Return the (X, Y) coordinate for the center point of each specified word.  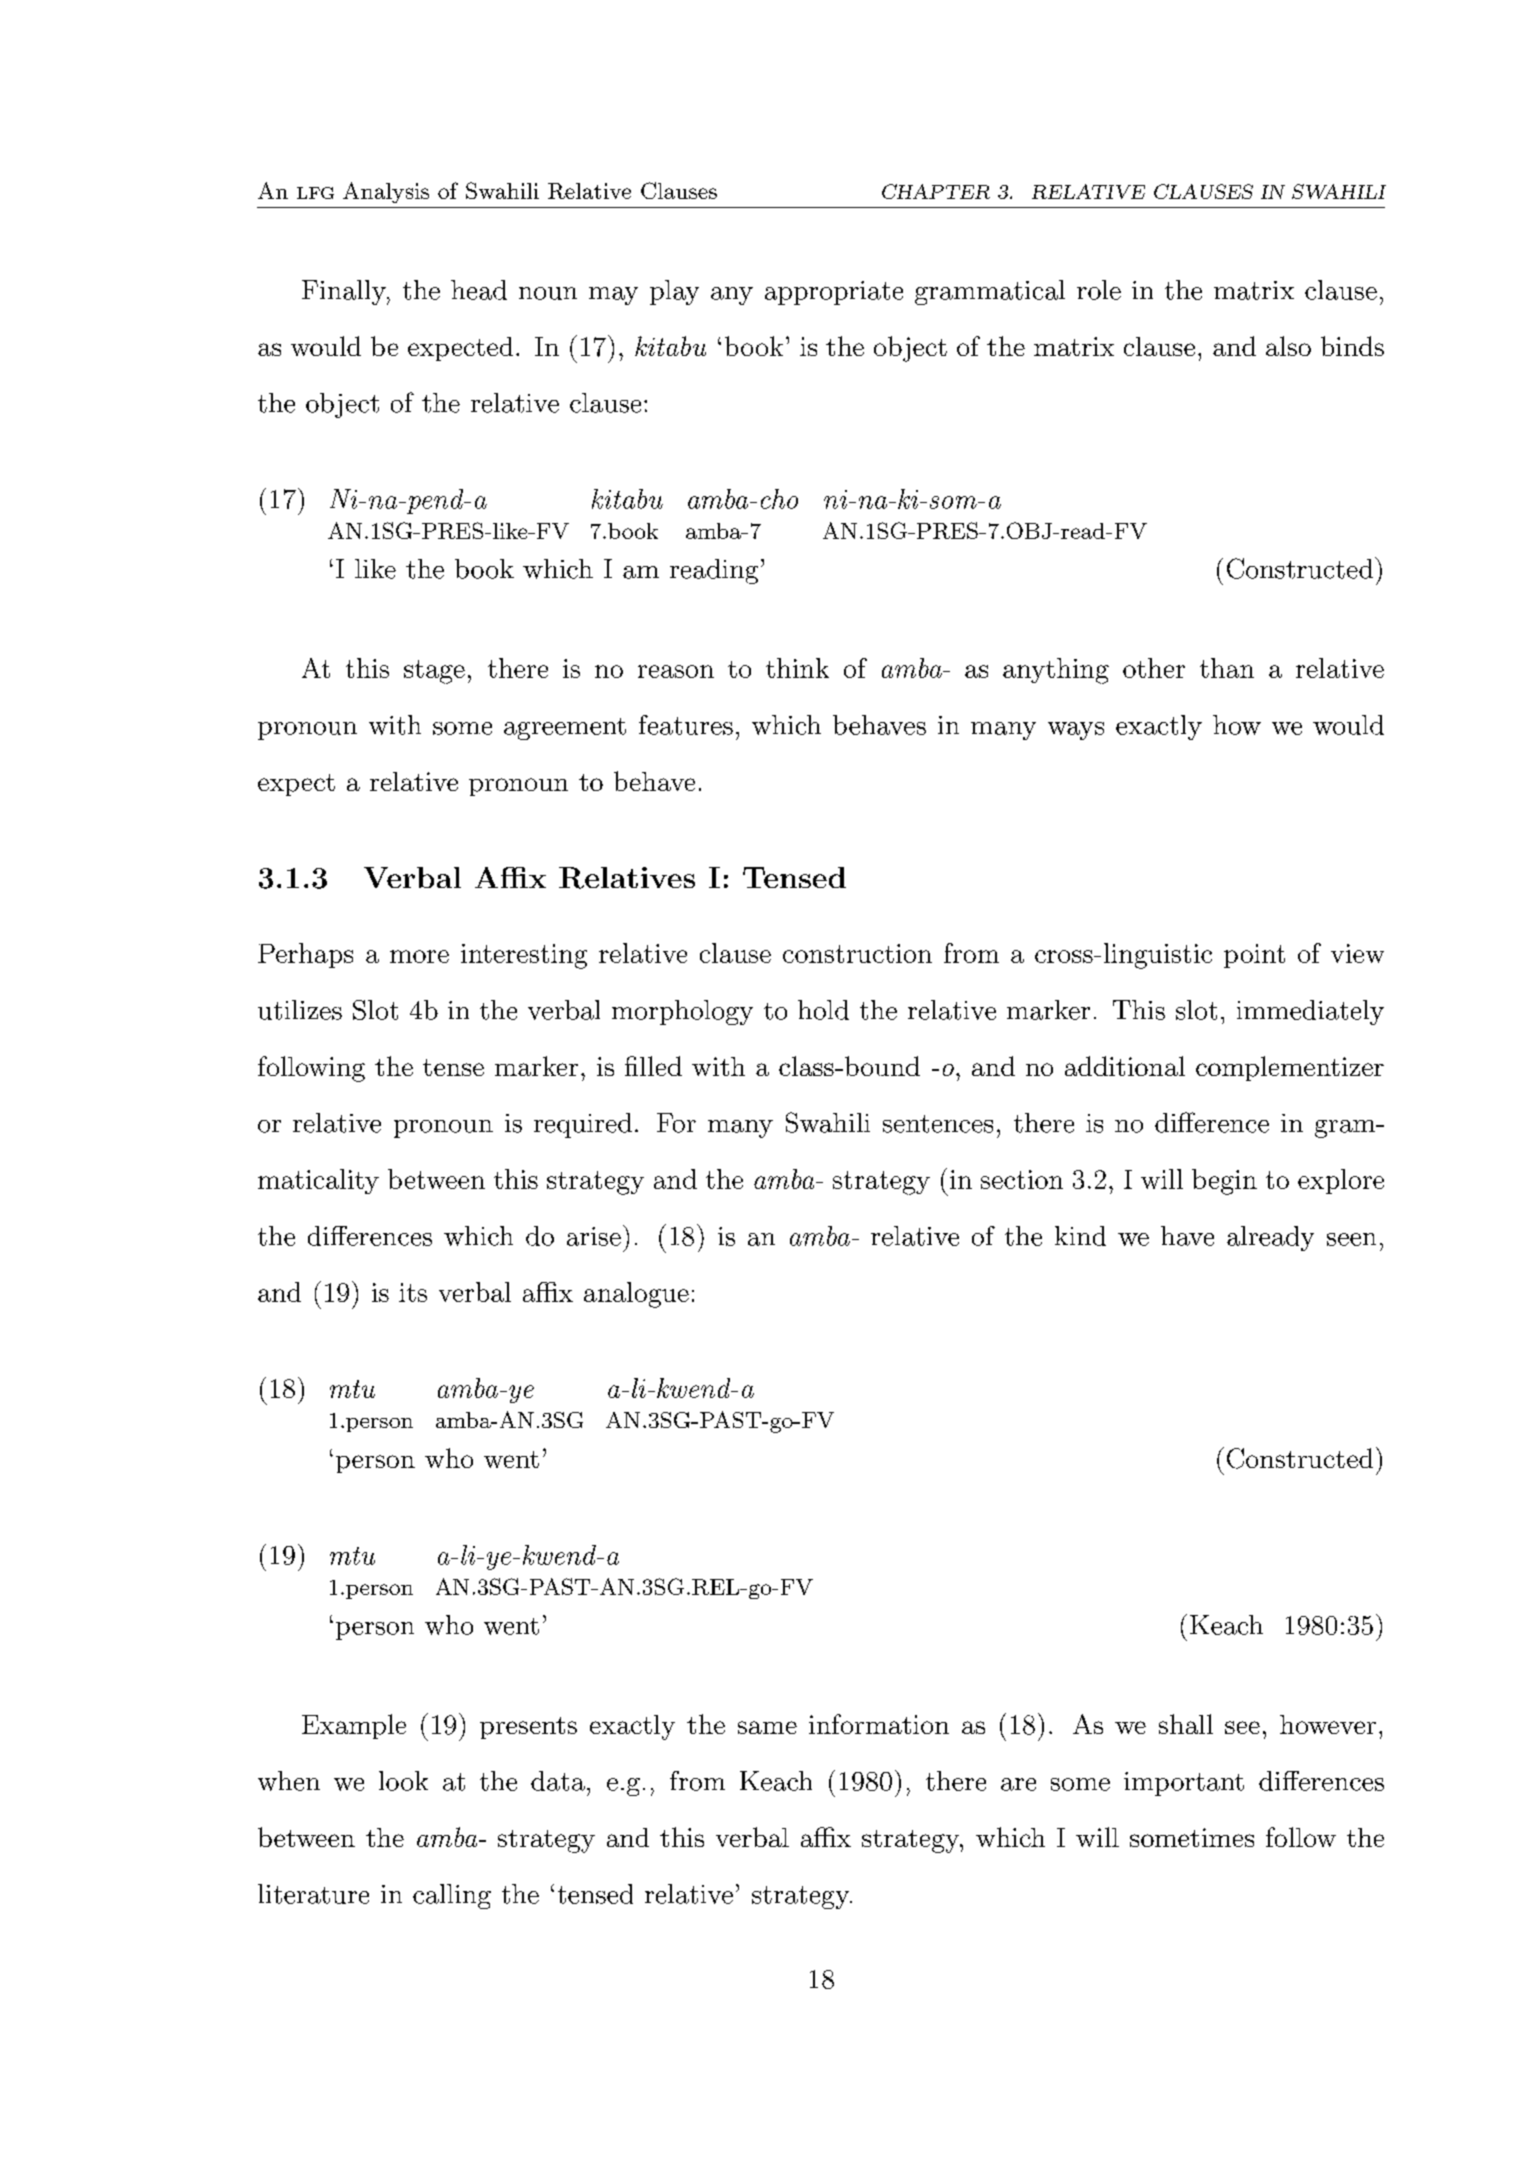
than (1227, 668)
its (413, 1292)
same (767, 1727)
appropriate (834, 293)
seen (1351, 1239)
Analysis (386, 192)
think (797, 668)
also (1288, 346)
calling (452, 1896)
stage (434, 672)
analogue (636, 1295)
